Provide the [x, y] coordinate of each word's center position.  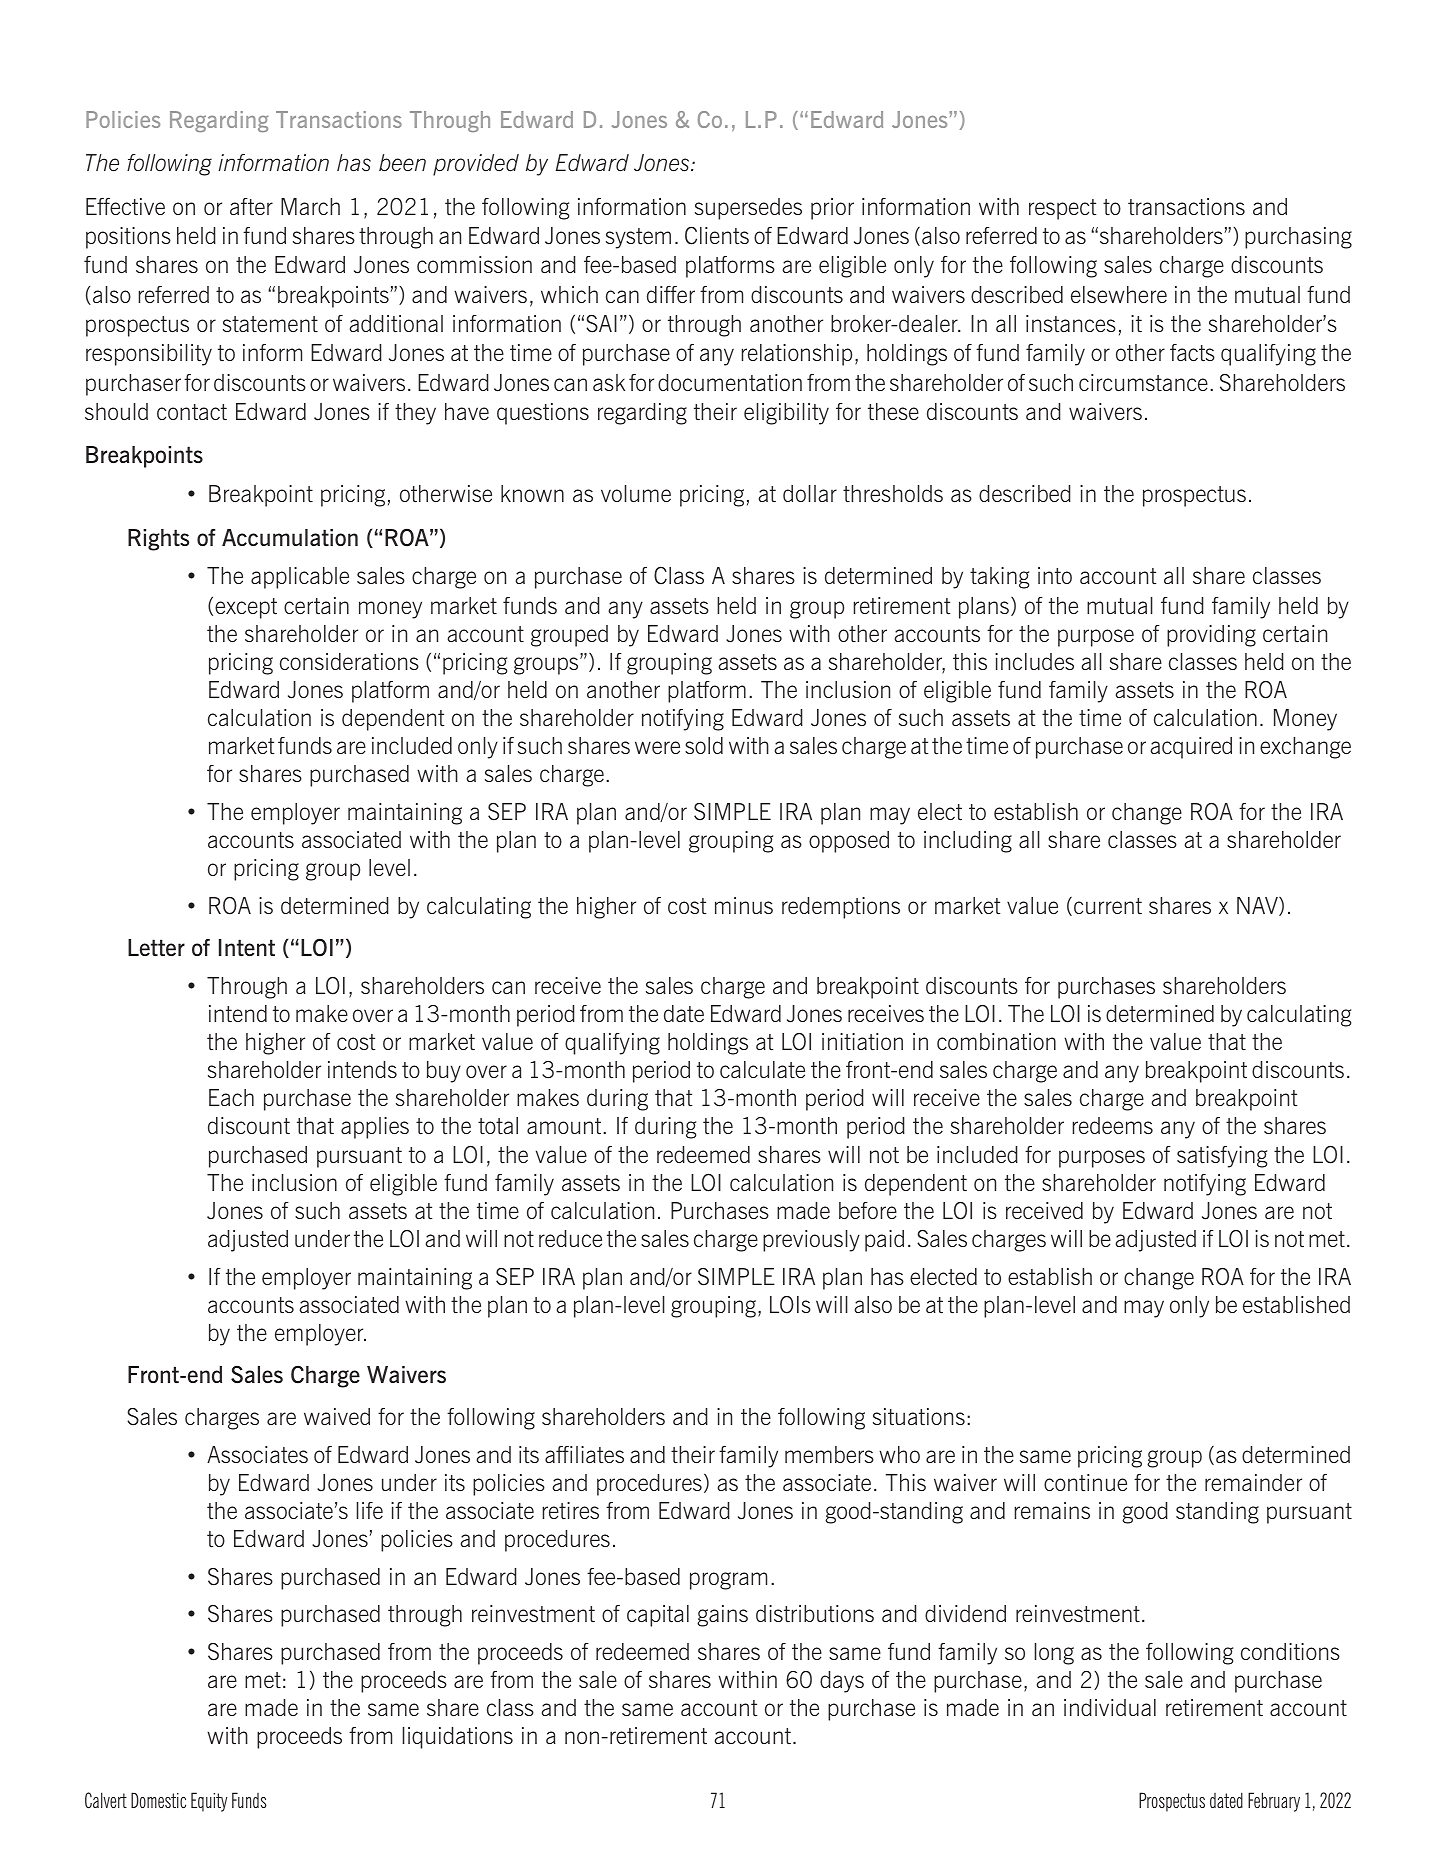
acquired [1191, 748]
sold [704, 745]
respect [1062, 209]
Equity [209, 1802]
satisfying [1222, 1157]
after [251, 206]
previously [811, 1241]
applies [375, 1128]
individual [1110, 1707]
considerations [349, 661]
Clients [717, 235]
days [842, 1682]
